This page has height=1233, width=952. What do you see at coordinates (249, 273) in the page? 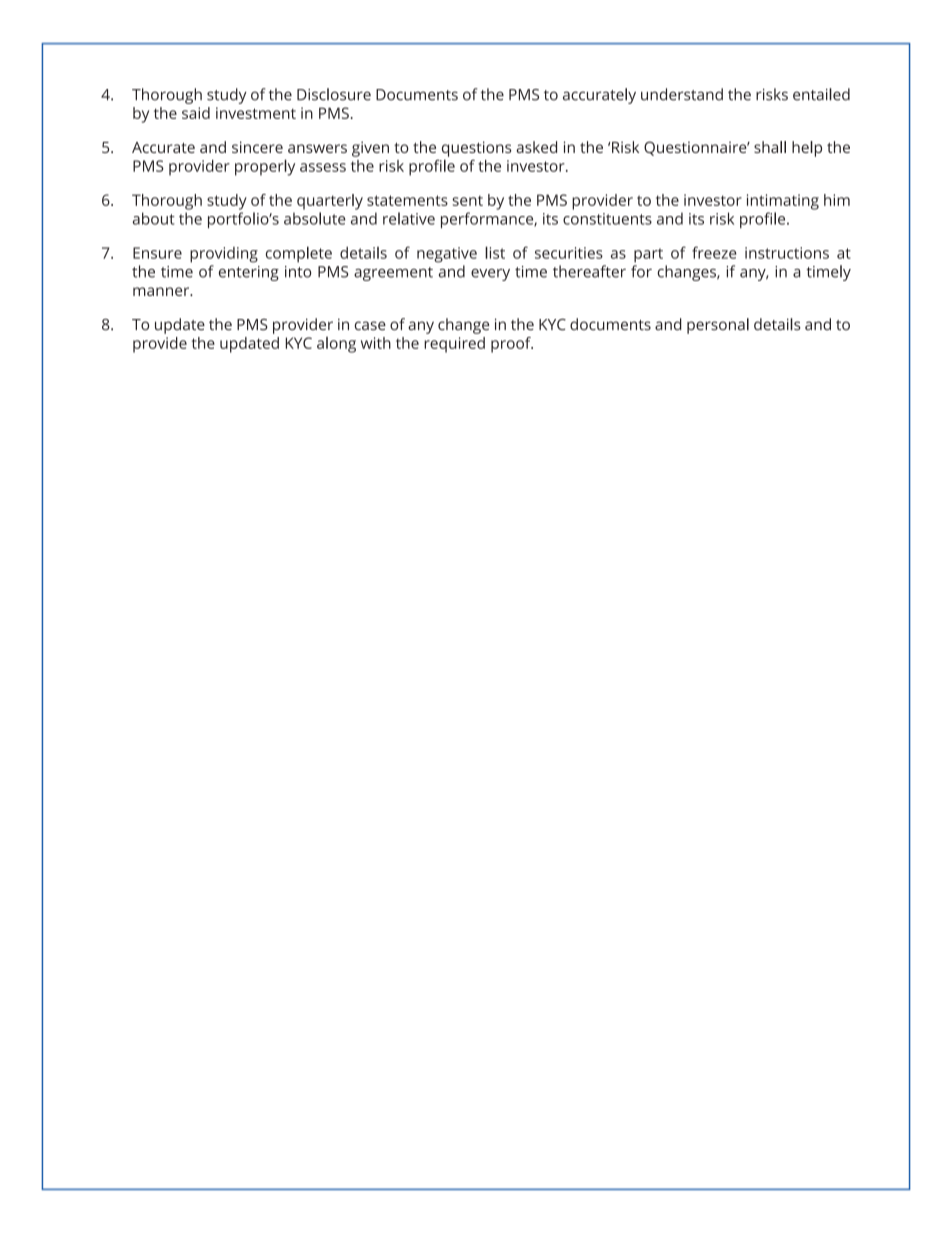
I see `entering` at bounding box center [249, 273].
